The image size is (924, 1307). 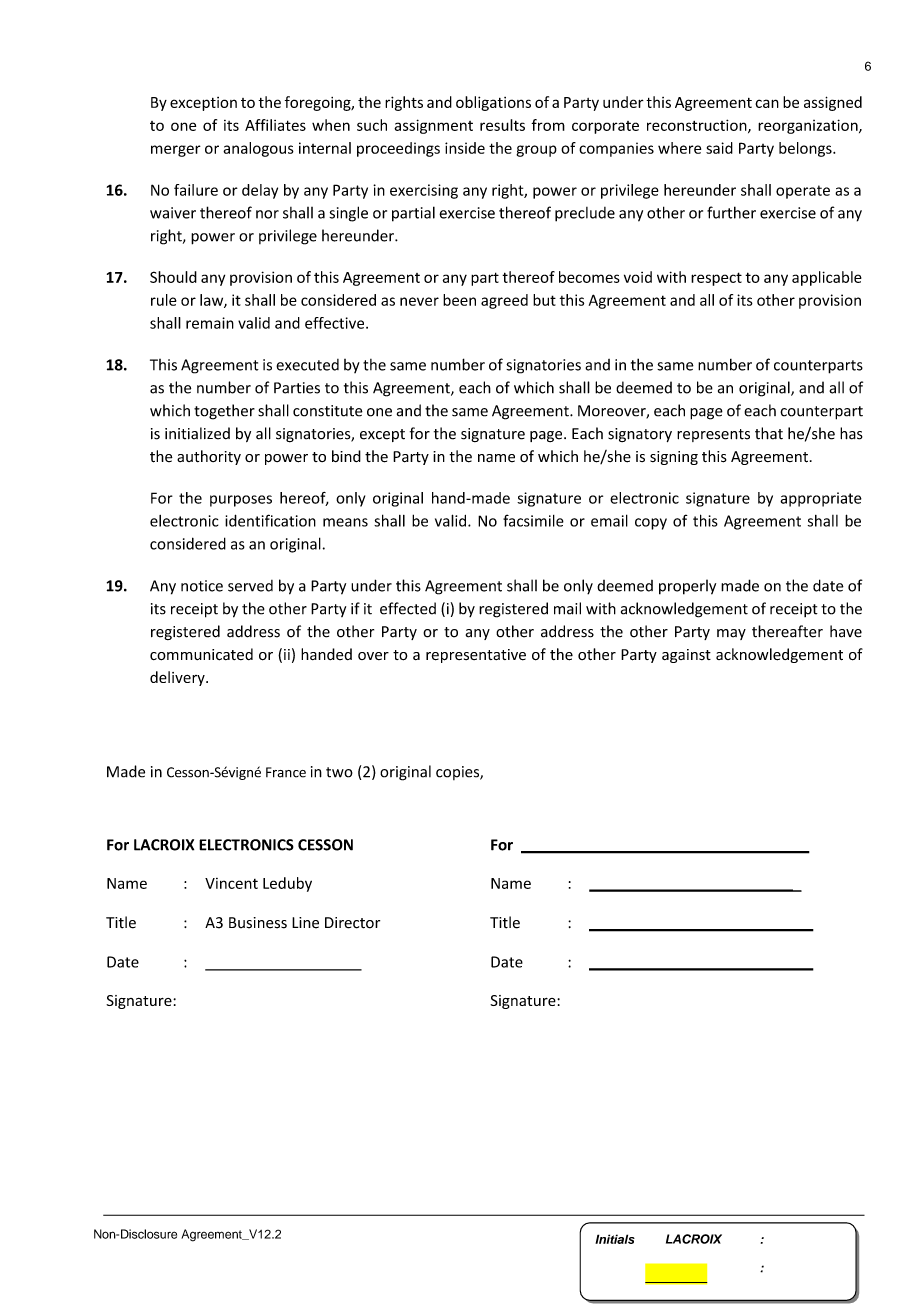 I want to click on belongs, so click(x=806, y=149).
